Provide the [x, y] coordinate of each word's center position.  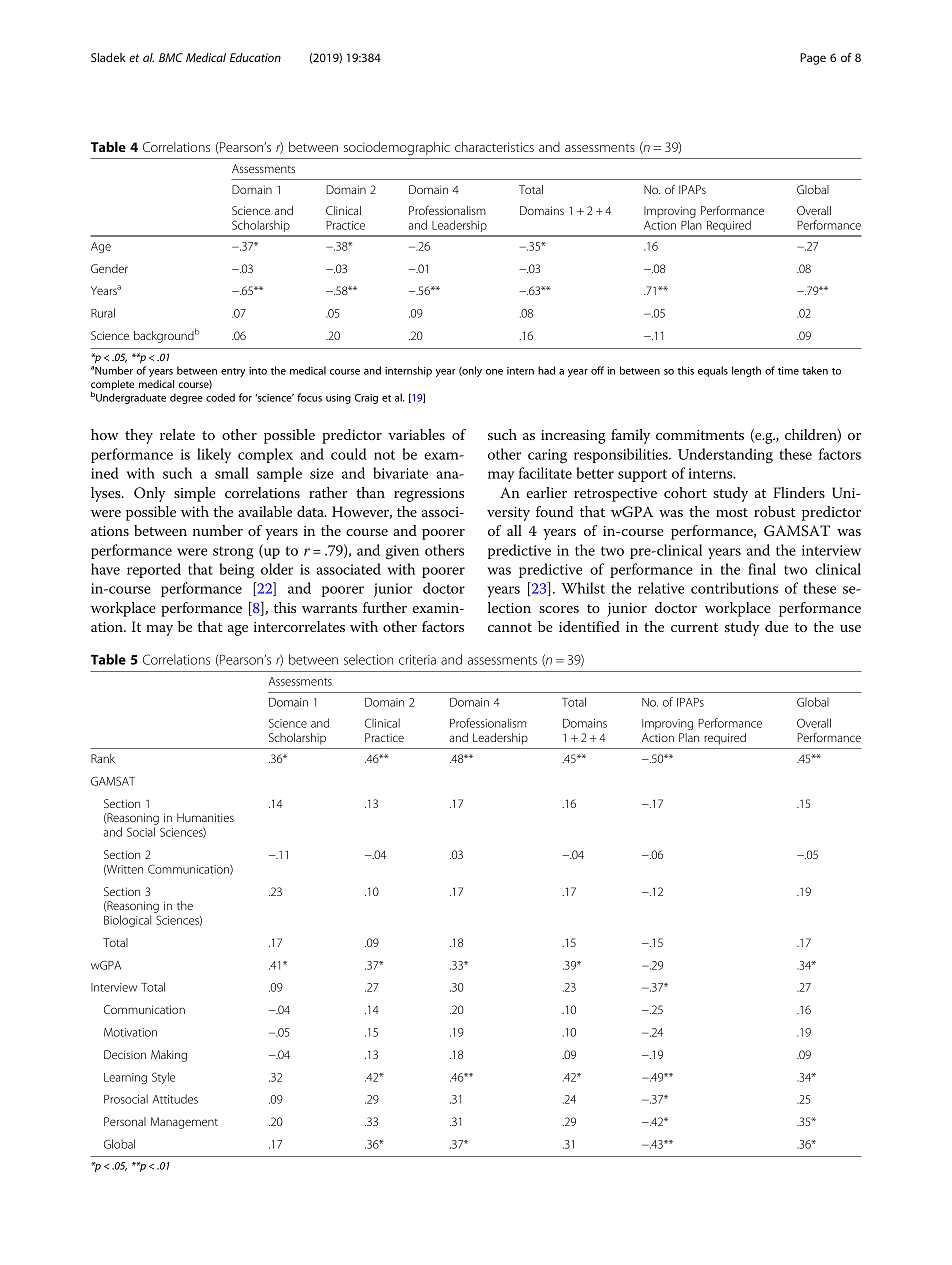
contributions [734, 588]
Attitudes [175, 1099]
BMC [171, 57]
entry [233, 372]
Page [813, 59]
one [494, 372]
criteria [417, 660]
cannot [510, 627]
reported [154, 570]
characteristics [494, 147]
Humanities [205, 817]
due [776, 626]
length [746, 371]
